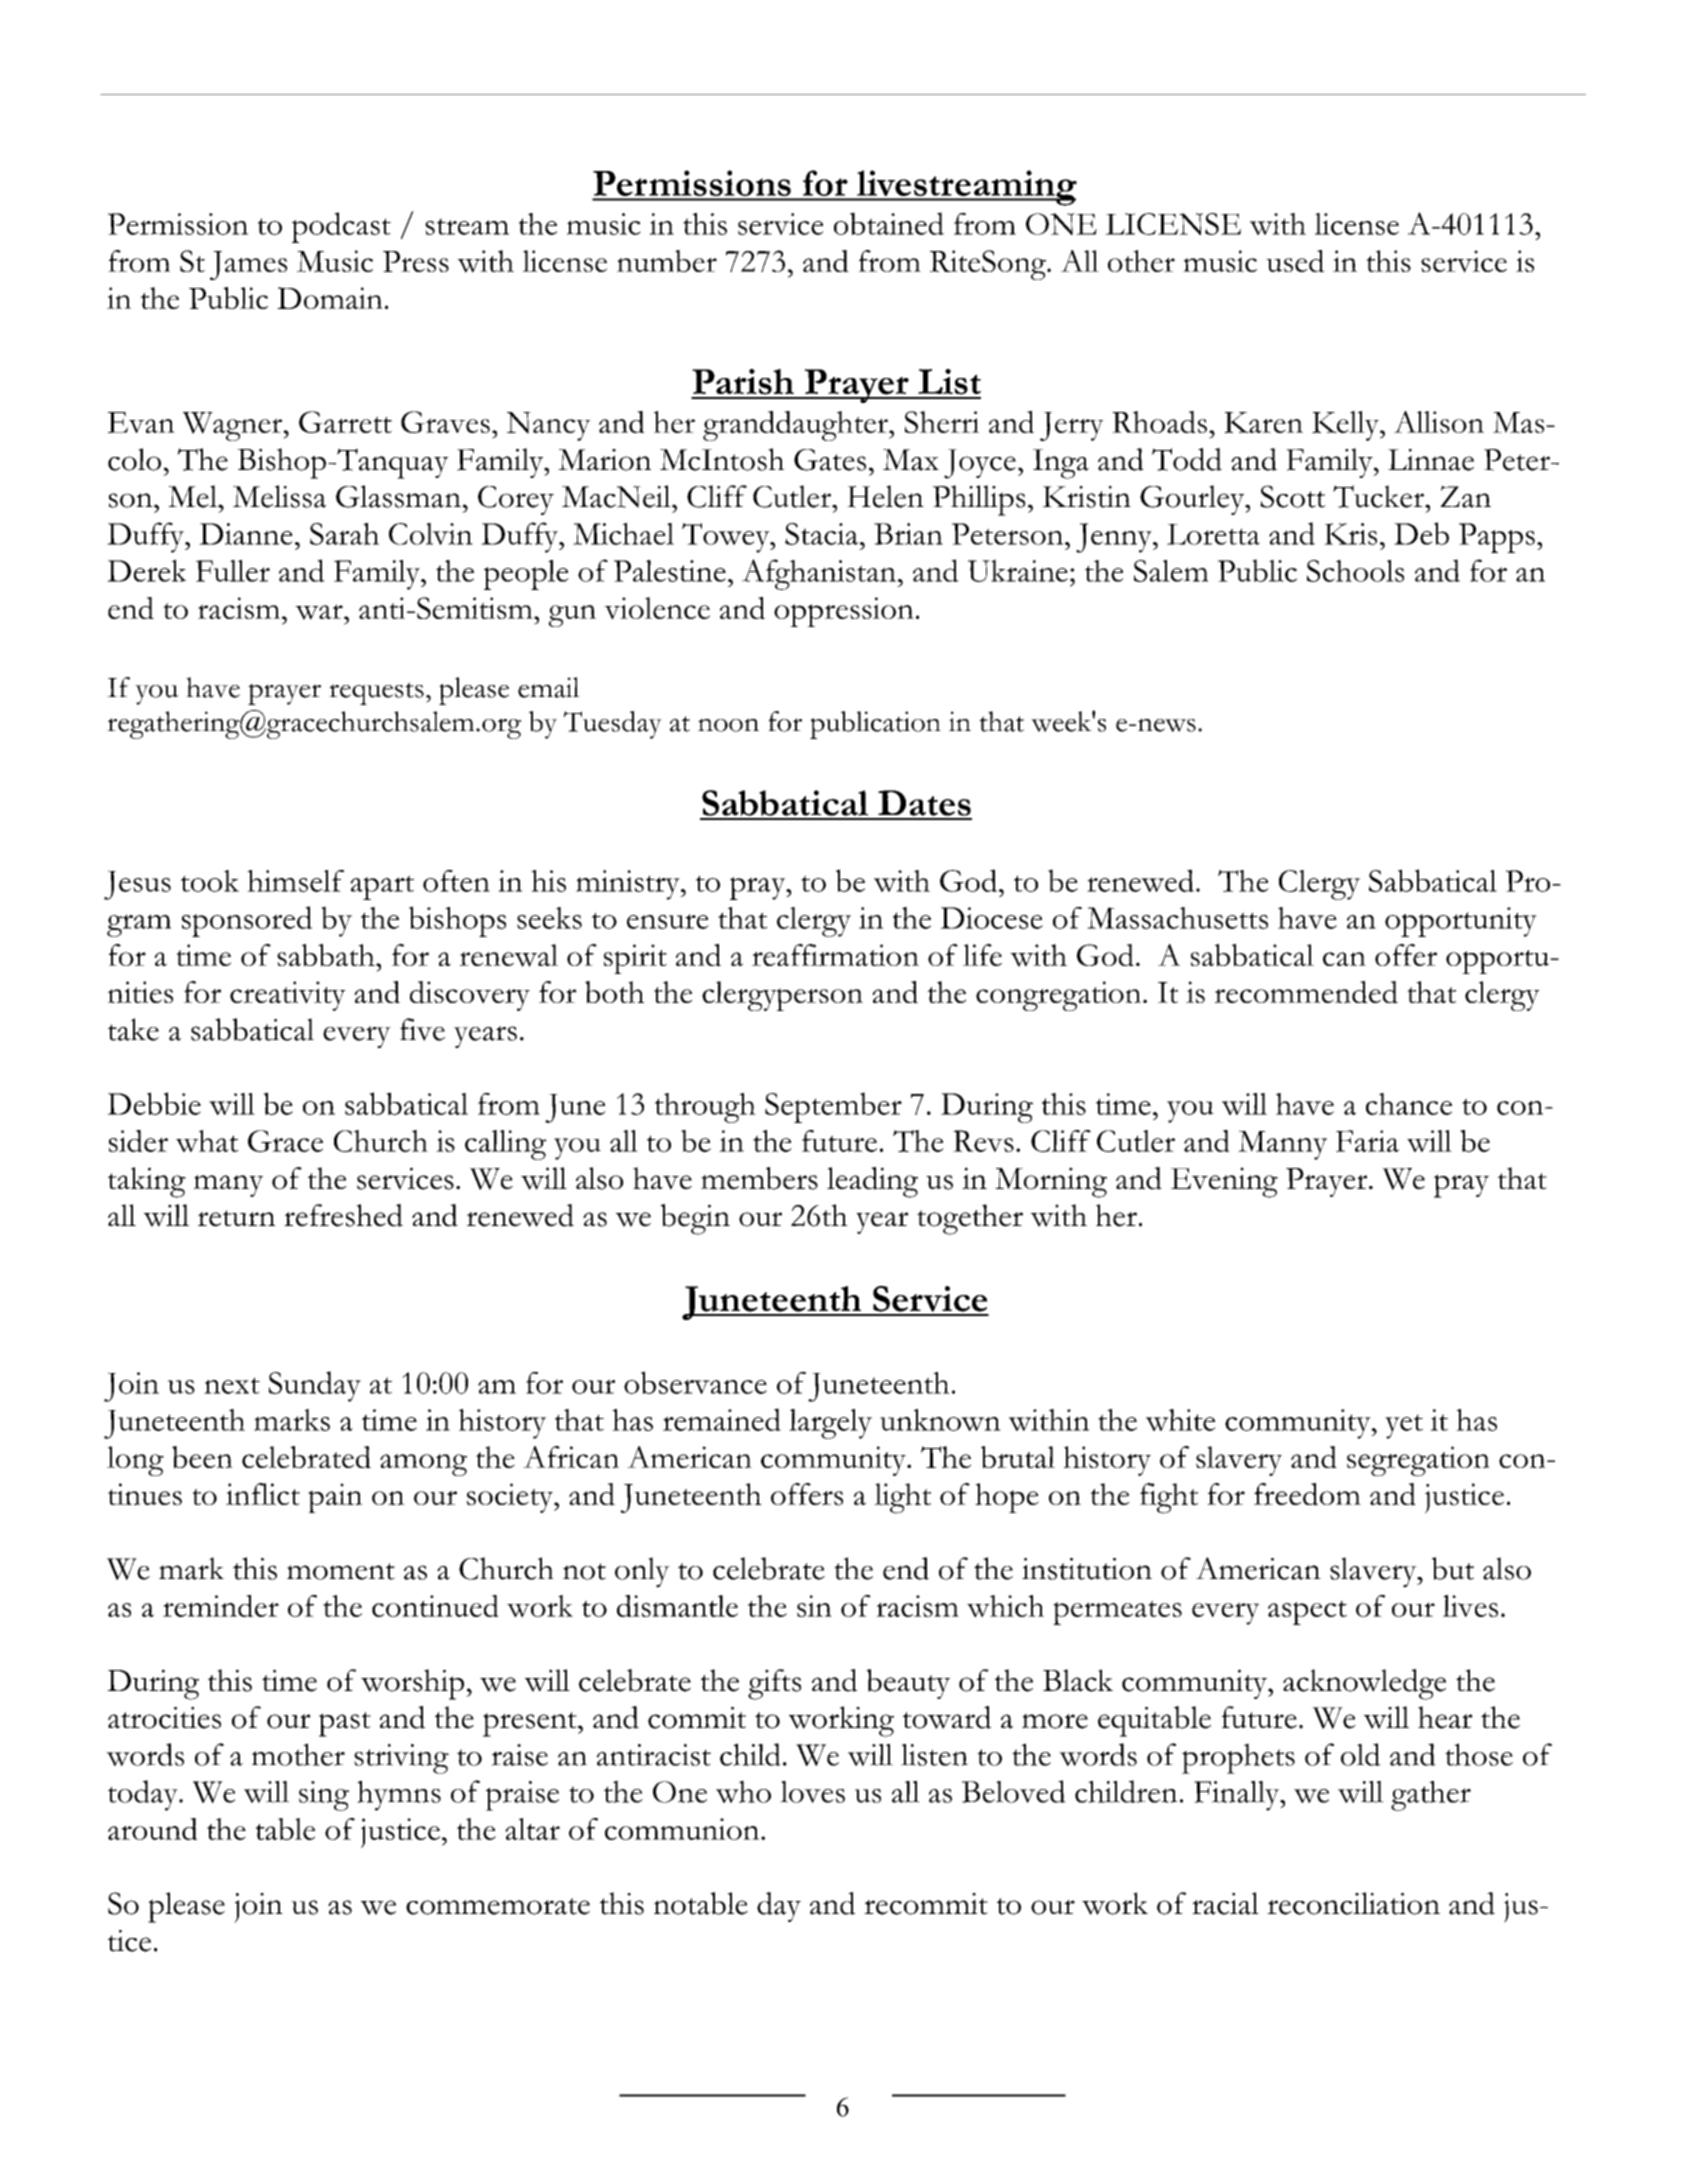 The height and width of the screenshot is (2181, 1685). What do you see at coordinates (812, 1792) in the screenshot?
I see `loves` at bounding box center [812, 1792].
